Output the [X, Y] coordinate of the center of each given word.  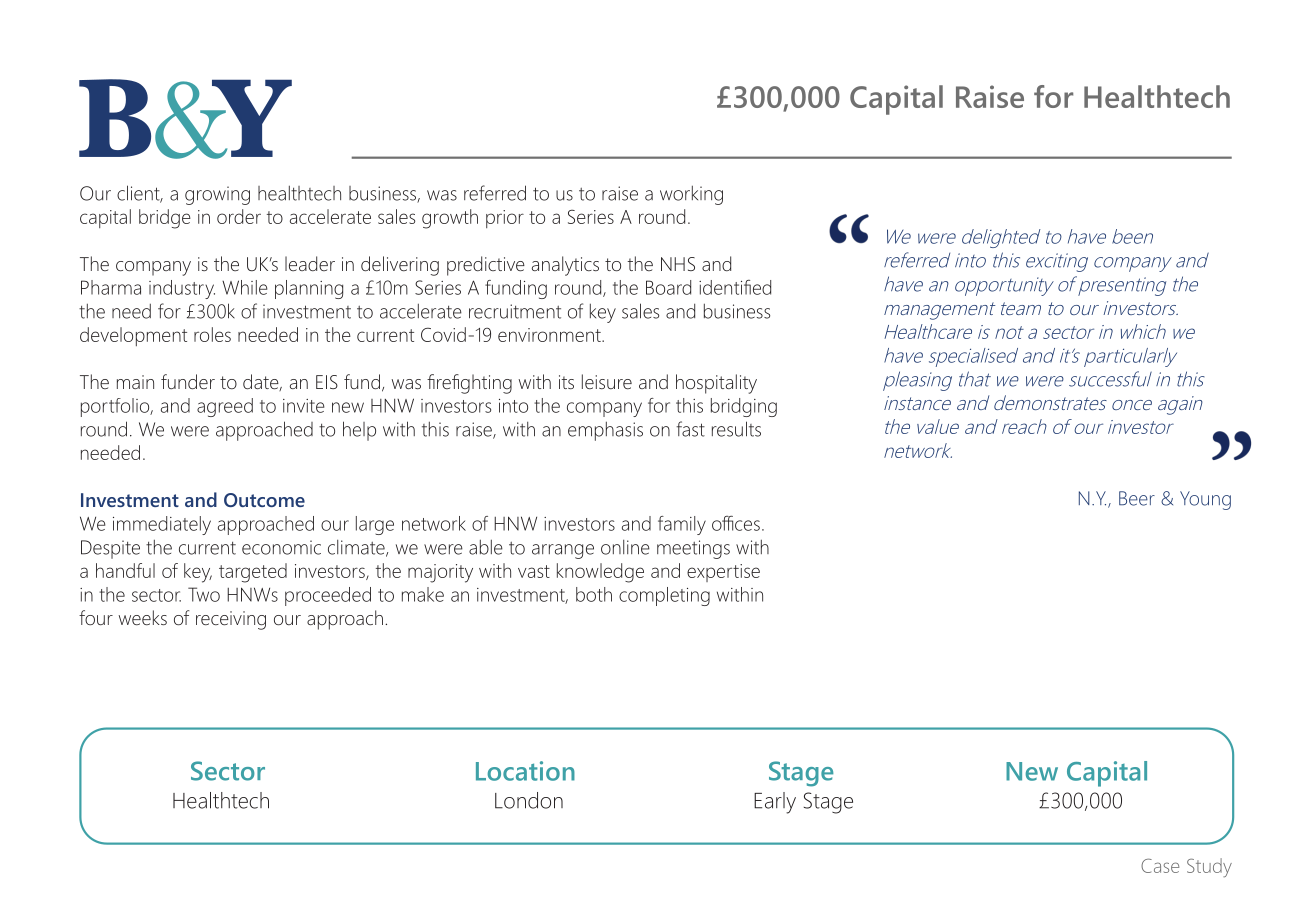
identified [735, 287]
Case [1160, 866]
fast [690, 429]
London [529, 800]
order [239, 216]
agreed [225, 407]
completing [664, 596]
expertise [723, 573]
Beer [1137, 498]
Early [775, 803]
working [691, 195]
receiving [231, 620]
